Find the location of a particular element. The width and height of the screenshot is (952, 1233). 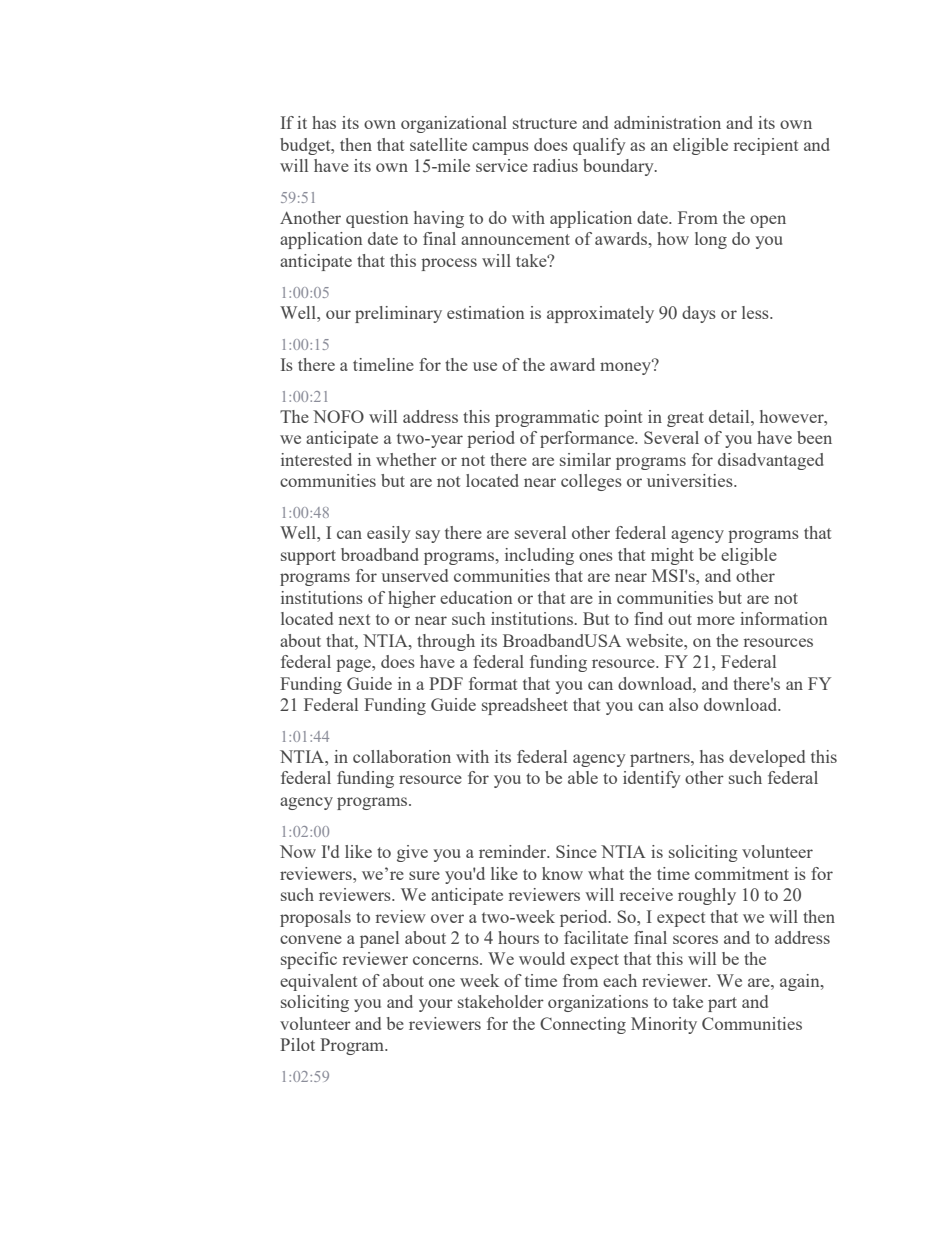

Connecting is located at coordinates (583, 1025).
